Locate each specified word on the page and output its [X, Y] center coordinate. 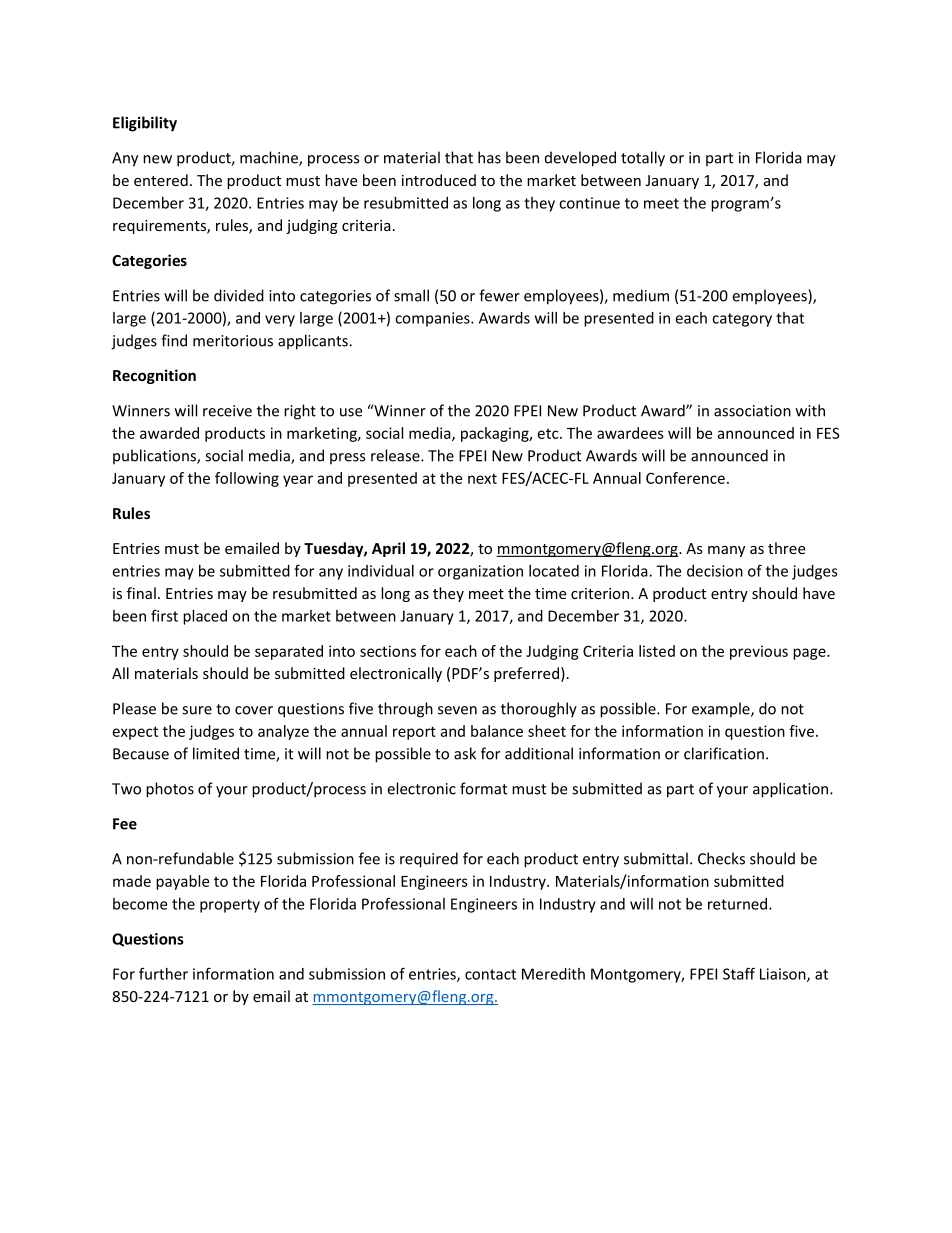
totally [643, 159]
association [752, 411]
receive [227, 411]
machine [270, 158]
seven [457, 710]
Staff [739, 973]
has [489, 157]
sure [197, 710]
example [722, 710]
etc [549, 434]
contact [490, 974]
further [163, 973]
